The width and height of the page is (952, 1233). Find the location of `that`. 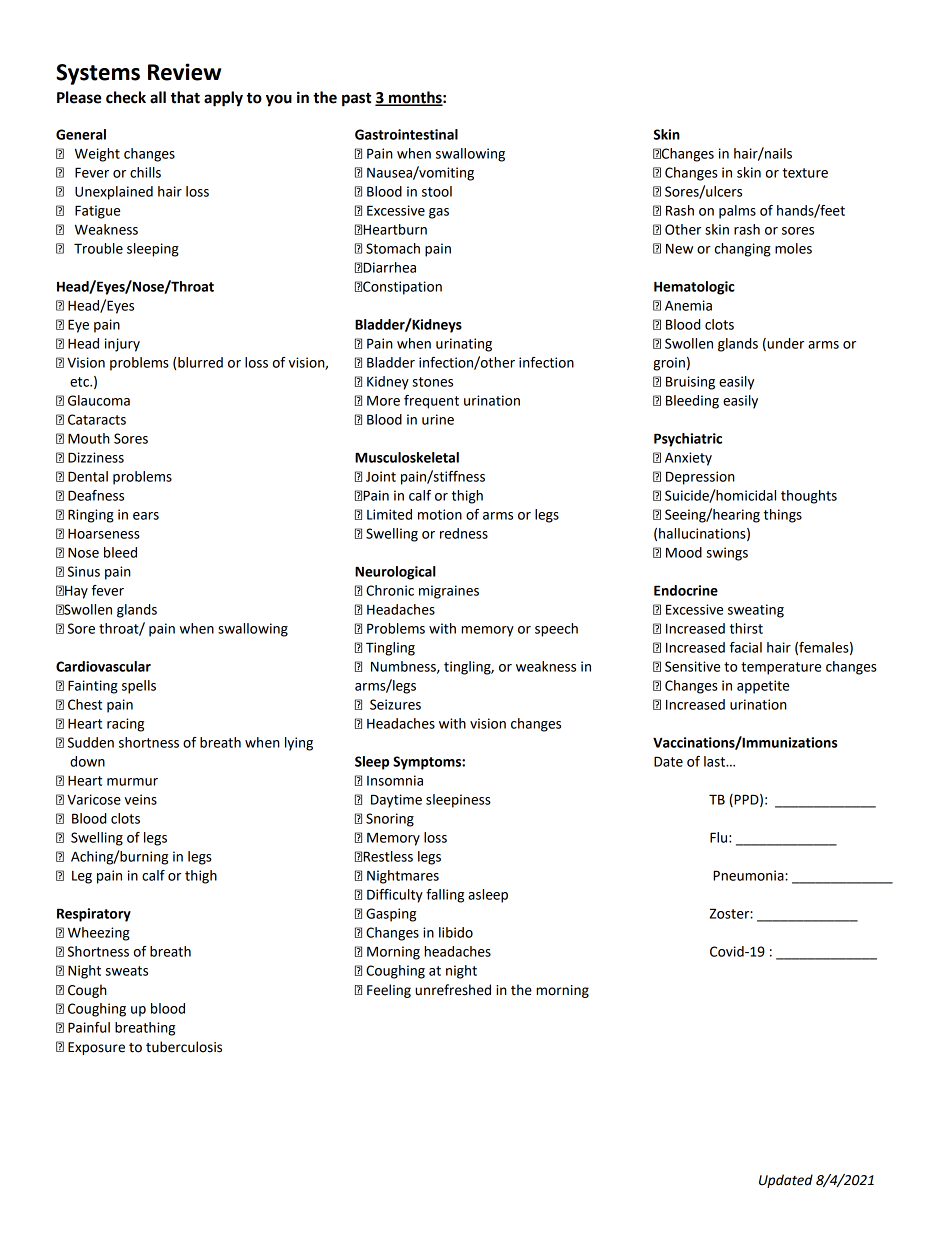

that is located at coordinates (185, 97).
